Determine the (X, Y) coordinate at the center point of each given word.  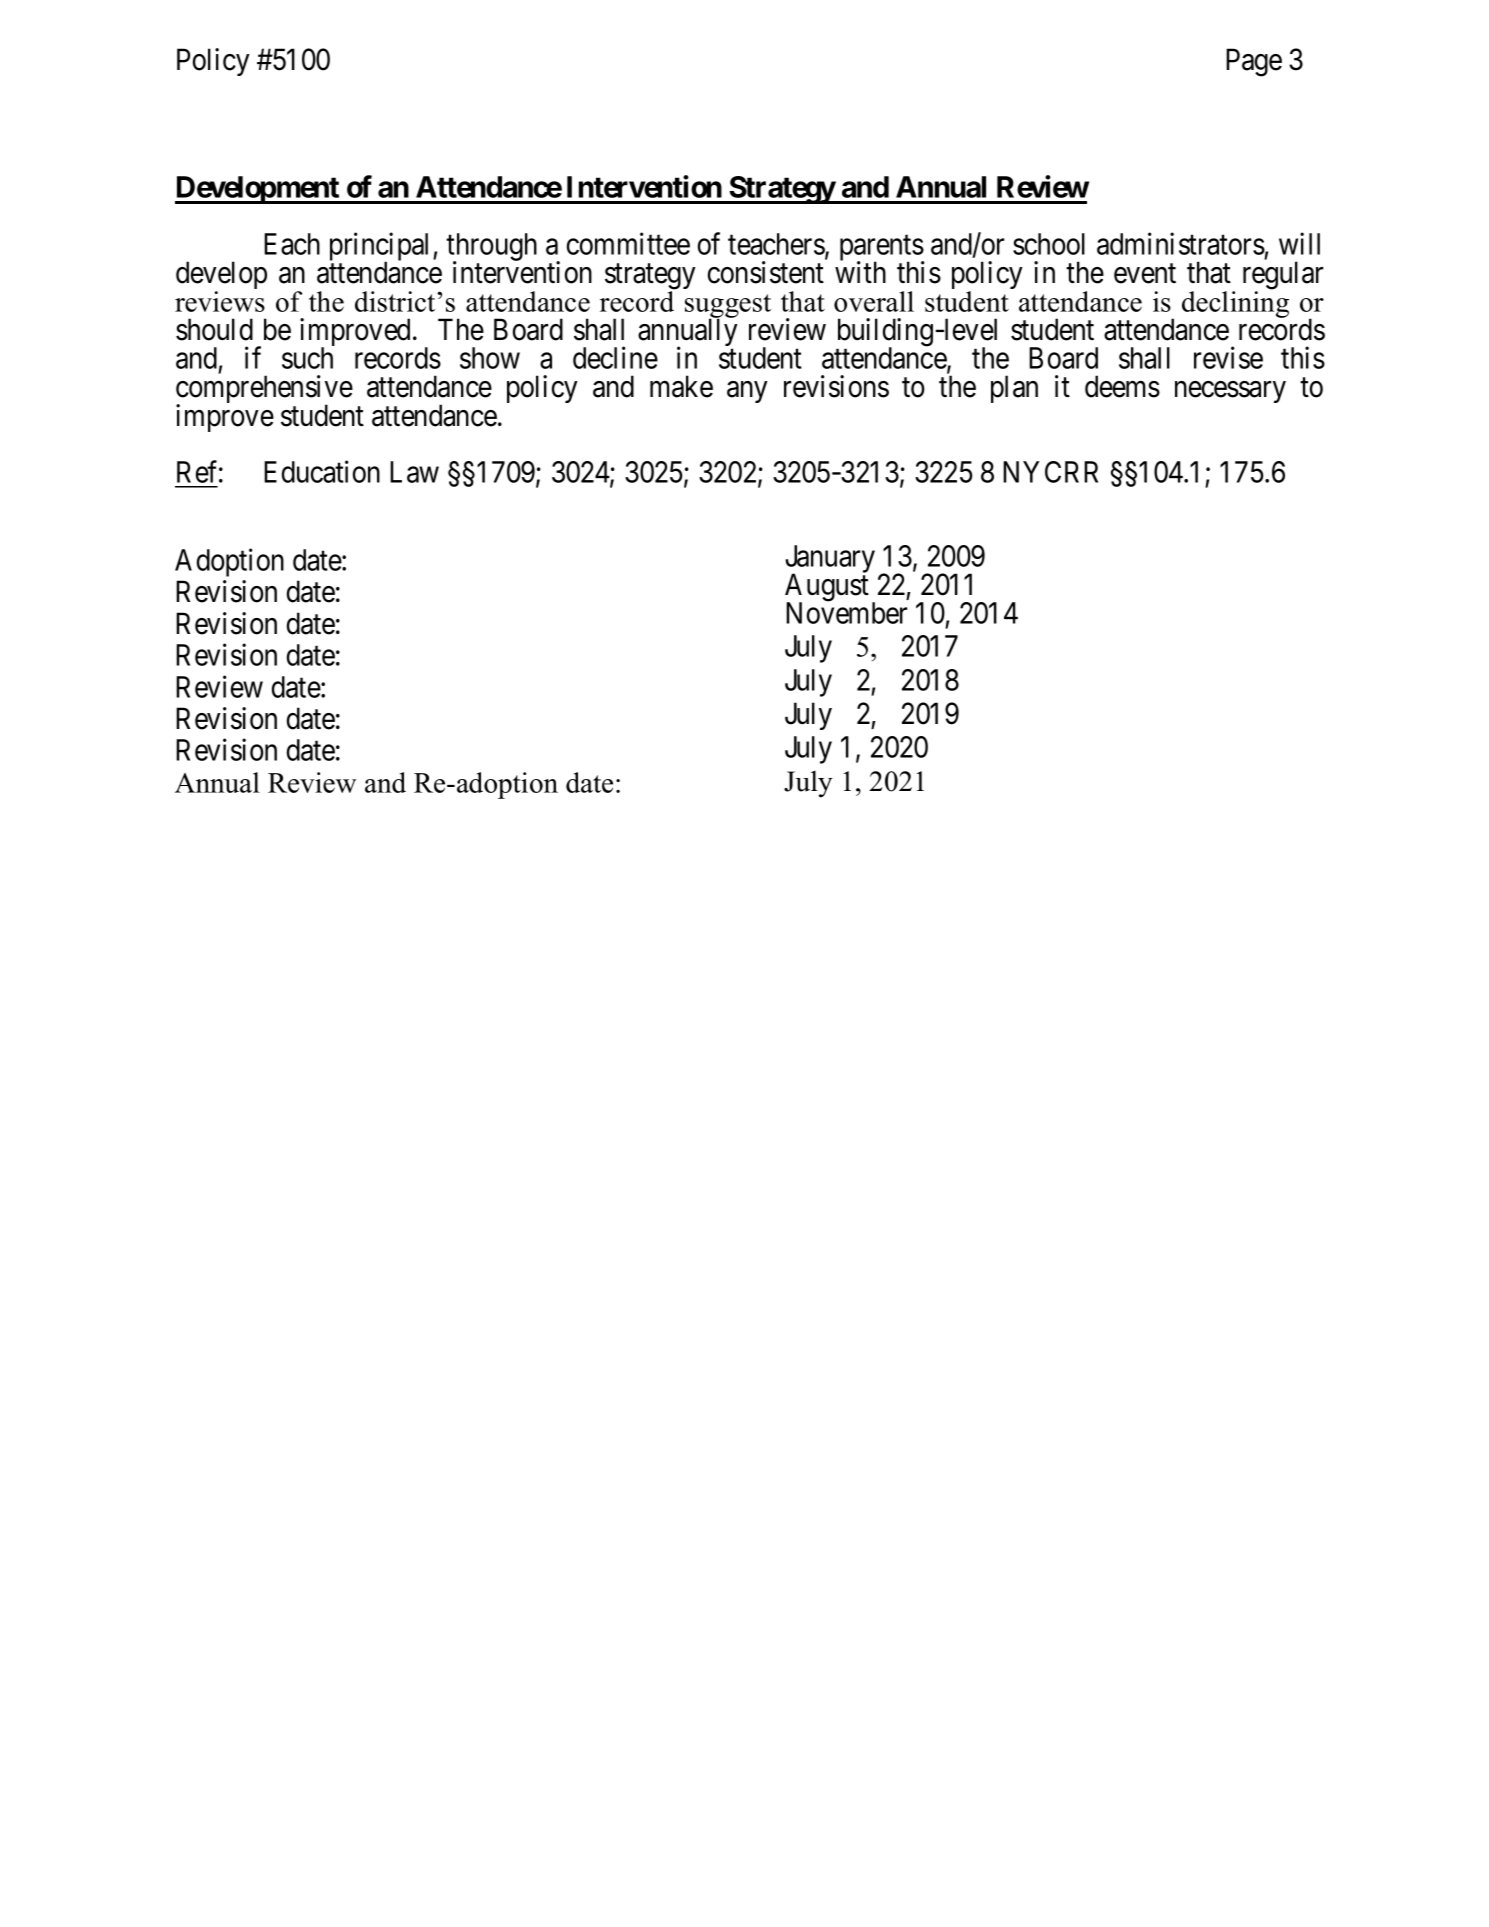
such (307, 358)
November (846, 612)
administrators (1181, 243)
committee (628, 243)
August (827, 588)
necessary (1230, 392)
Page (1254, 62)
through (491, 248)
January (830, 560)
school (1049, 244)
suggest (728, 307)
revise (1228, 357)
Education (322, 472)
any (747, 392)
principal (382, 247)
